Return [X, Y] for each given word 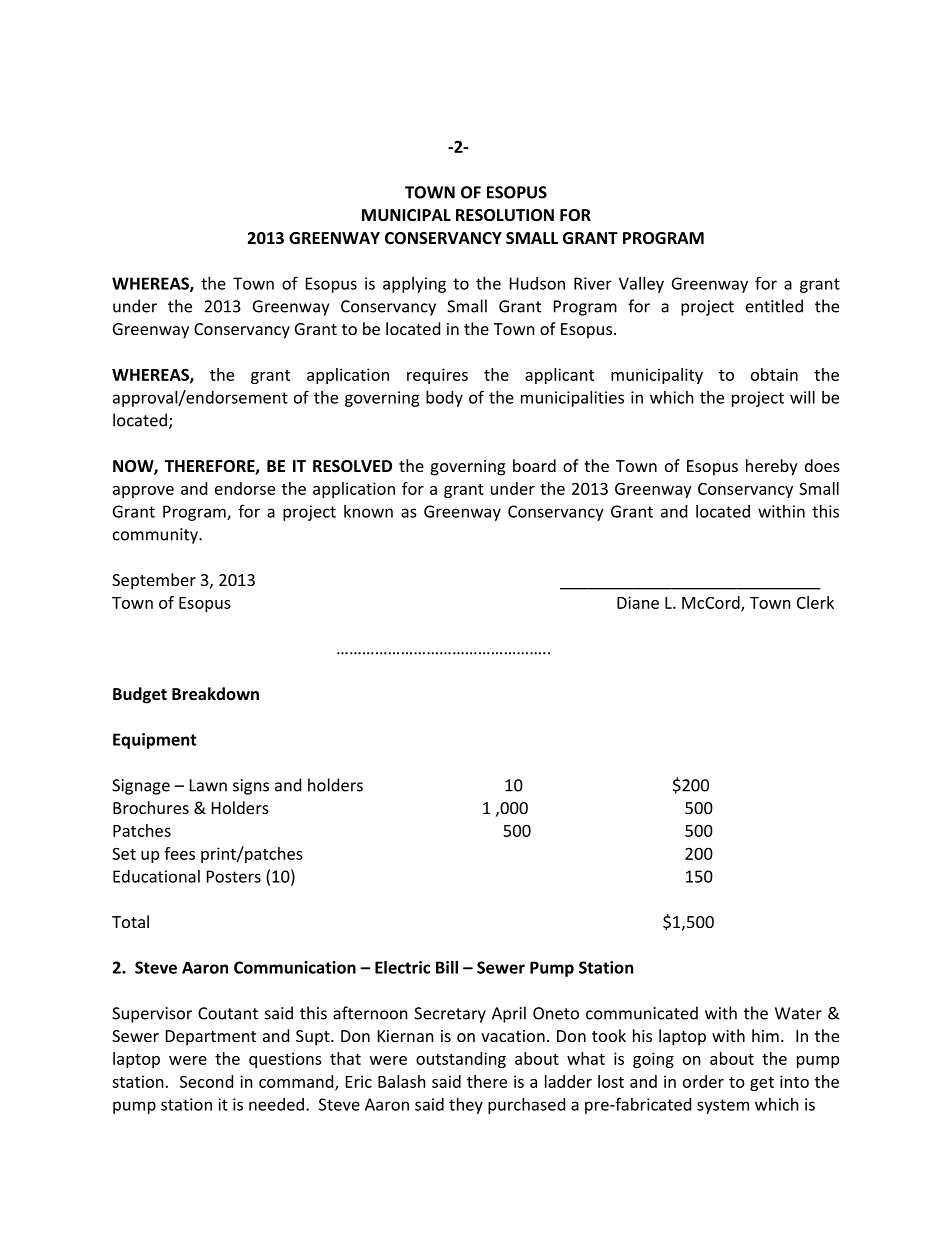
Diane [638, 602]
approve [143, 492]
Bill [447, 967]
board [534, 465]
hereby [772, 467]
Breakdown [215, 693]
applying [414, 285]
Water [798, 1013]
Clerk [815, 602]
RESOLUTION [505, 215]
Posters [234, 876]
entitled [774, 306]
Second [206, 1081]
